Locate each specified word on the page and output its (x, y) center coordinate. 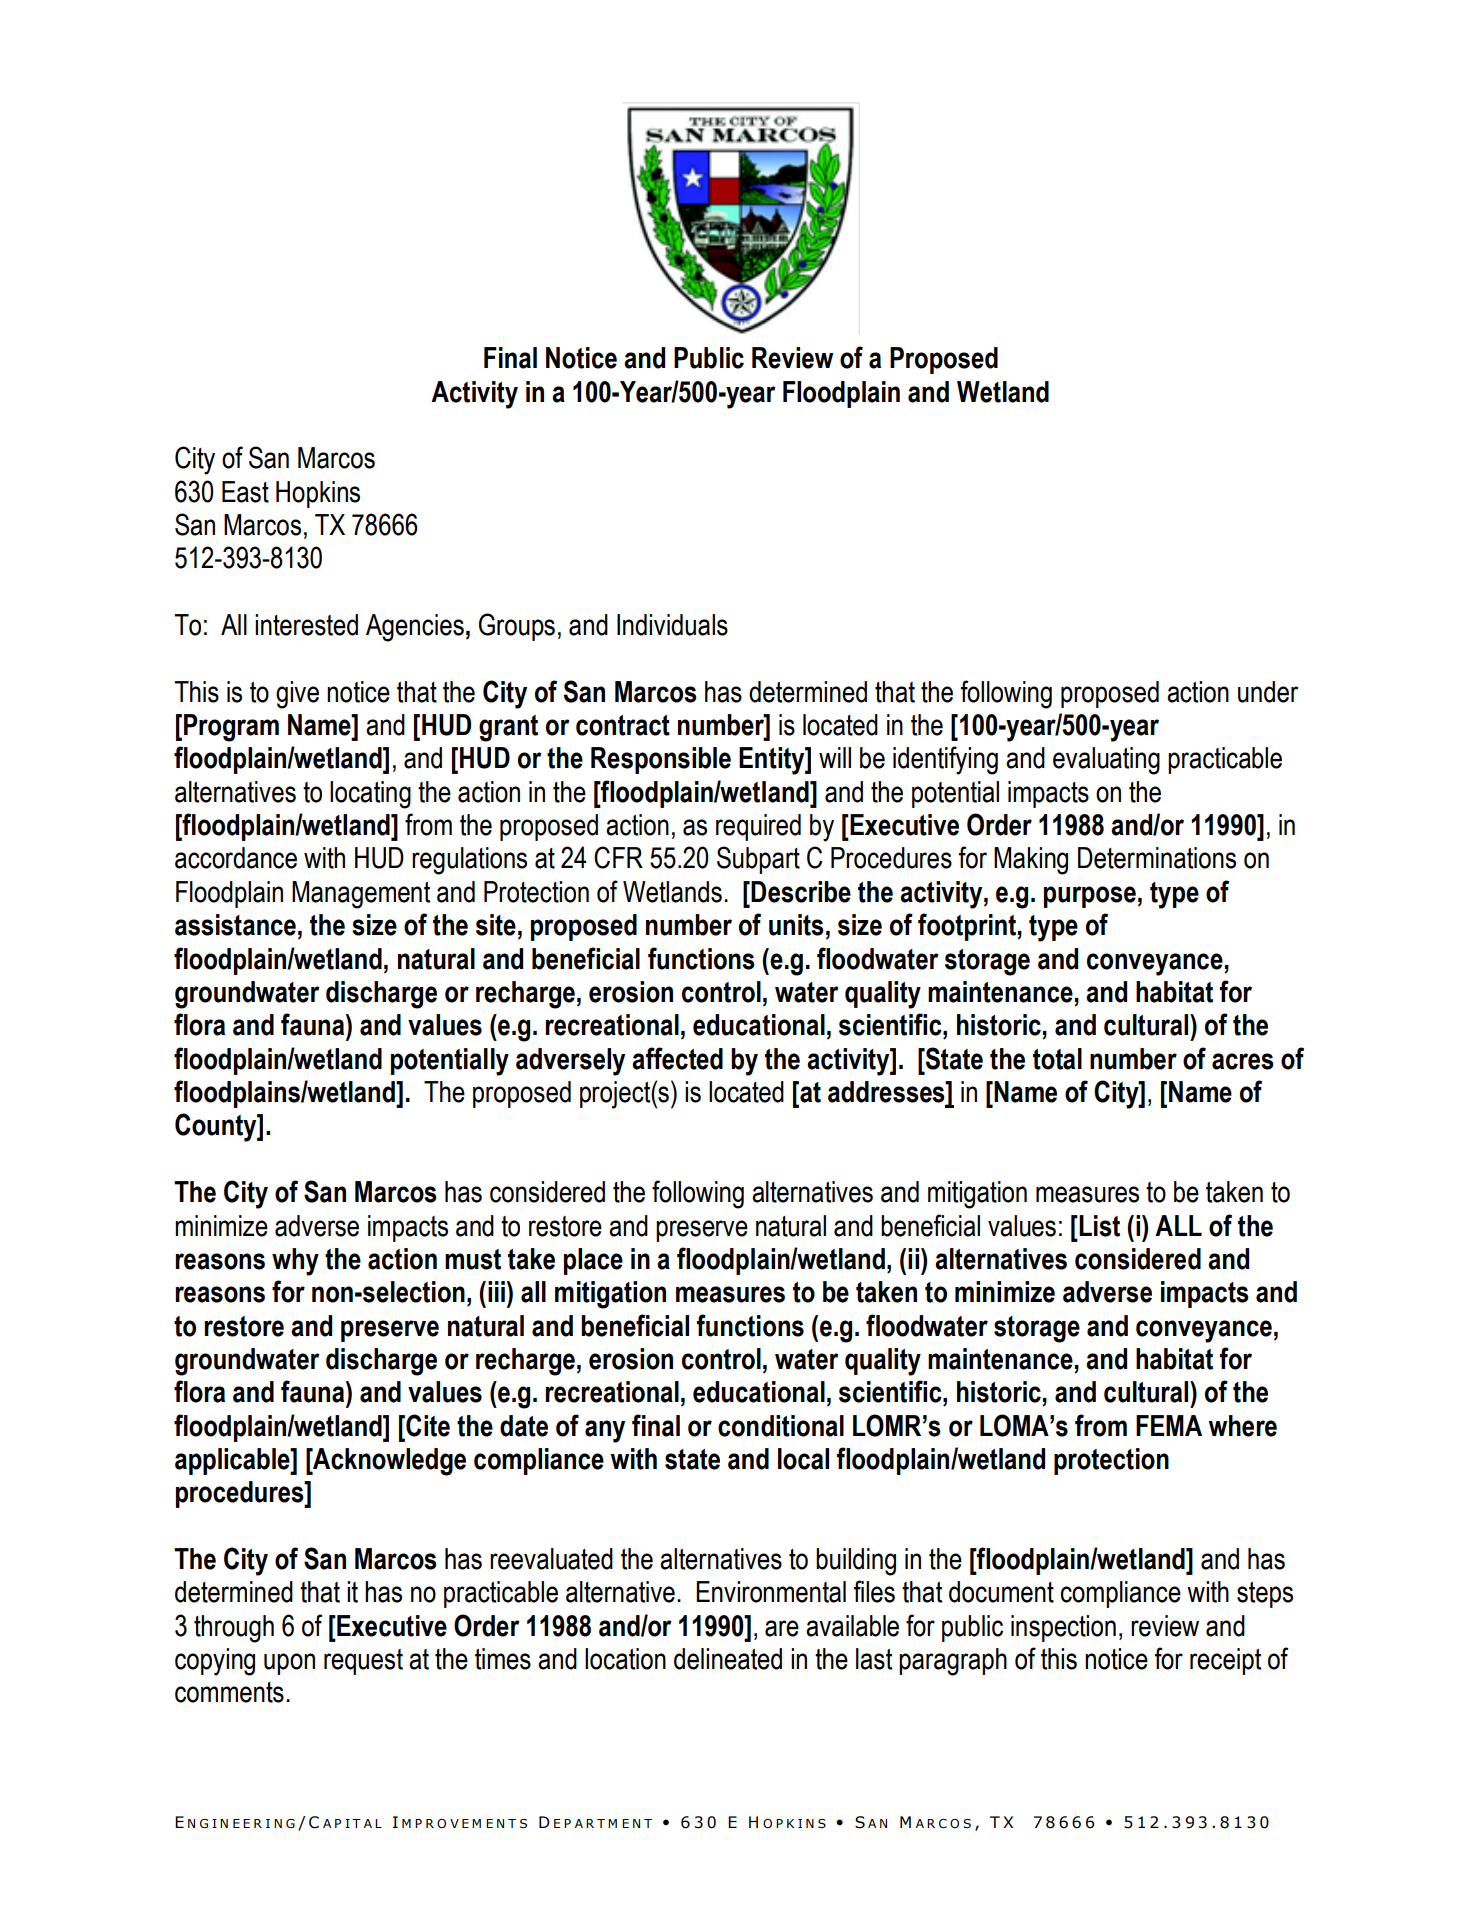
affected (677, 1058)
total (1057, 1059)
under (1268, 692)
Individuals (672, 625)
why (295, 1262)
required (758, 827)
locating (370, 795)
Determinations (1157, 858)
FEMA (1169, 1425)
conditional (781, 1426)
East (245, 492)
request (363, 1662)
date (524, 1426)
